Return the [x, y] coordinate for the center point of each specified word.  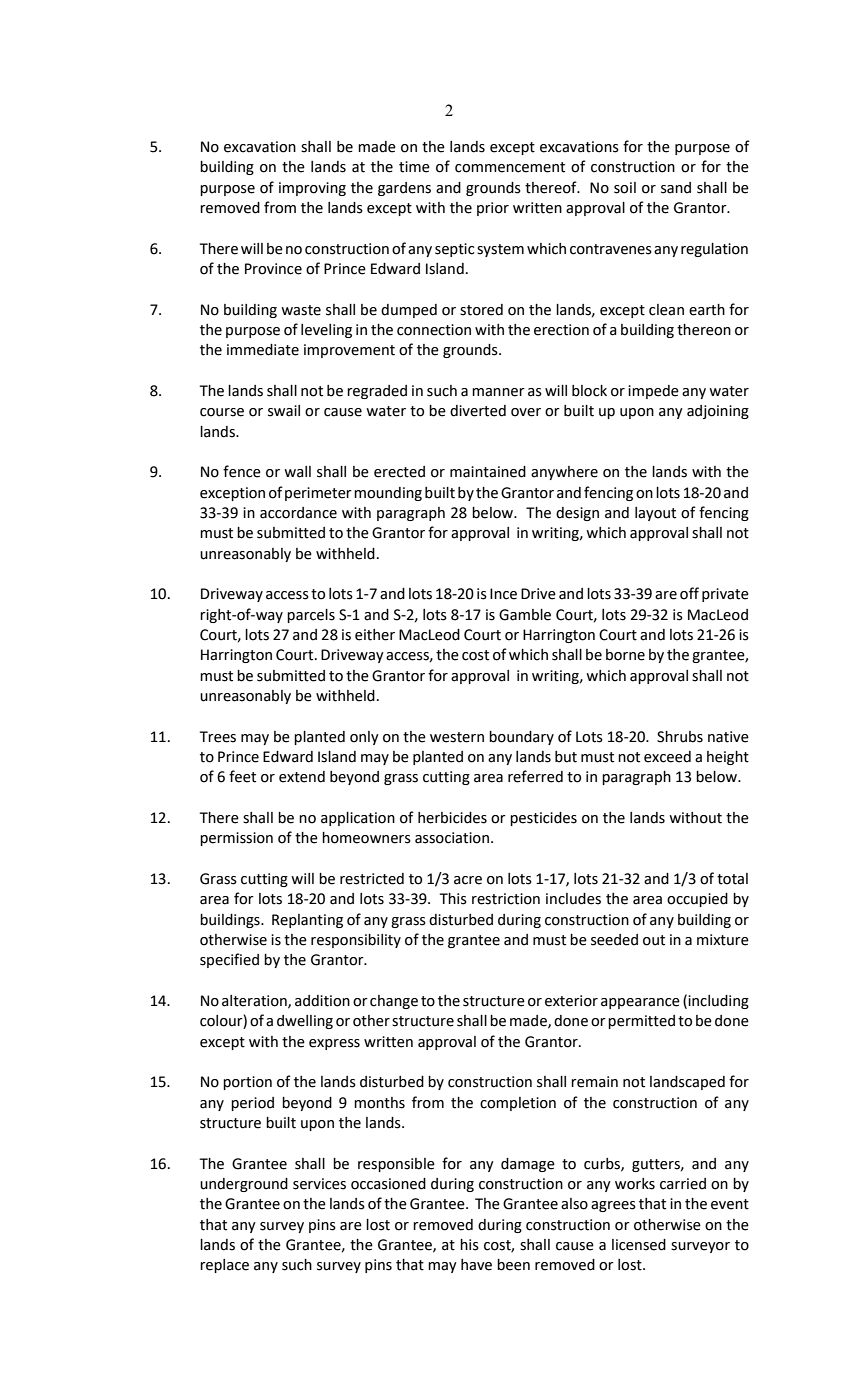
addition [322, 1001]
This [453, 899]
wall [297, 472]
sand [676, 188]
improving [312, 189]
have [476, 1265]
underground [244, 1185]
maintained [488, 472]
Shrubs [680, 737]
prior [493, 209]
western [457, 737]
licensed [639, 1245]
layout [655, 514]
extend [302, 777]
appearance [640, 1003]
